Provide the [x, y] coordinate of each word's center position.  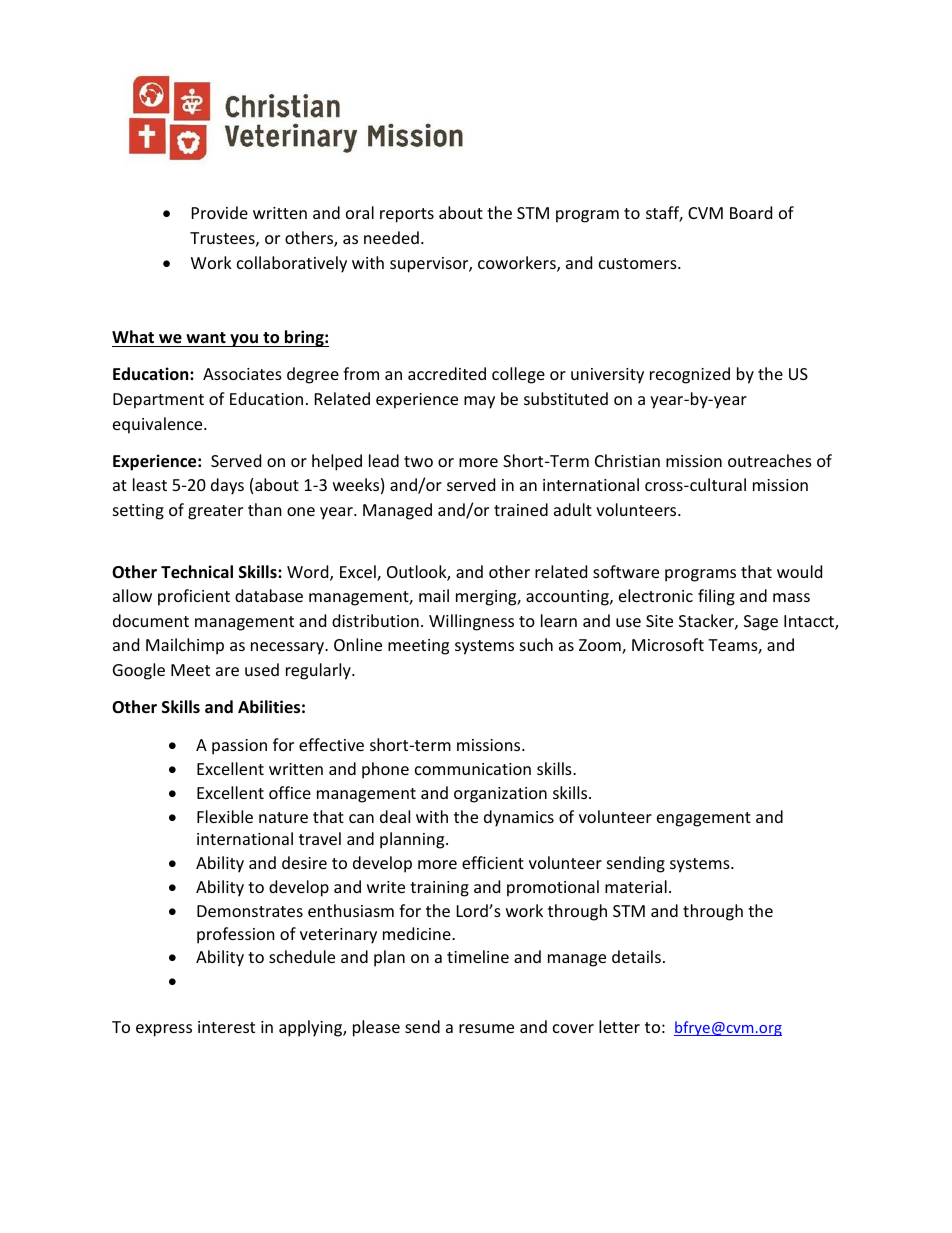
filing [716, 597]
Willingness [471, 622]
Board [751, 212]
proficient [194, 597]
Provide [220, 212]
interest [226, 1027]
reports [407, 215]
